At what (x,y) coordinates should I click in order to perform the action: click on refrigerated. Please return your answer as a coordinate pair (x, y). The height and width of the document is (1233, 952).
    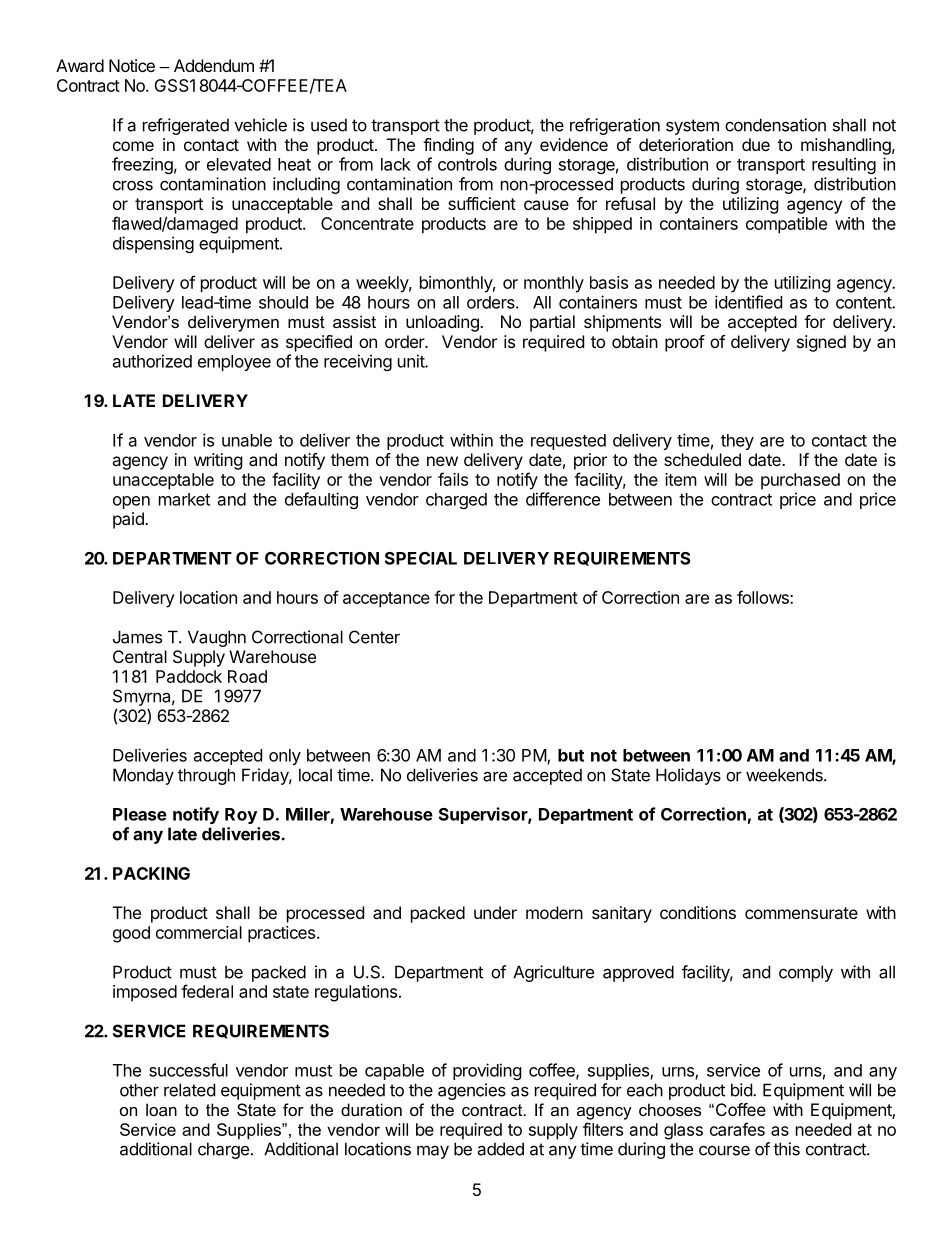
    Looking at the image, I should click on (186, 126).
